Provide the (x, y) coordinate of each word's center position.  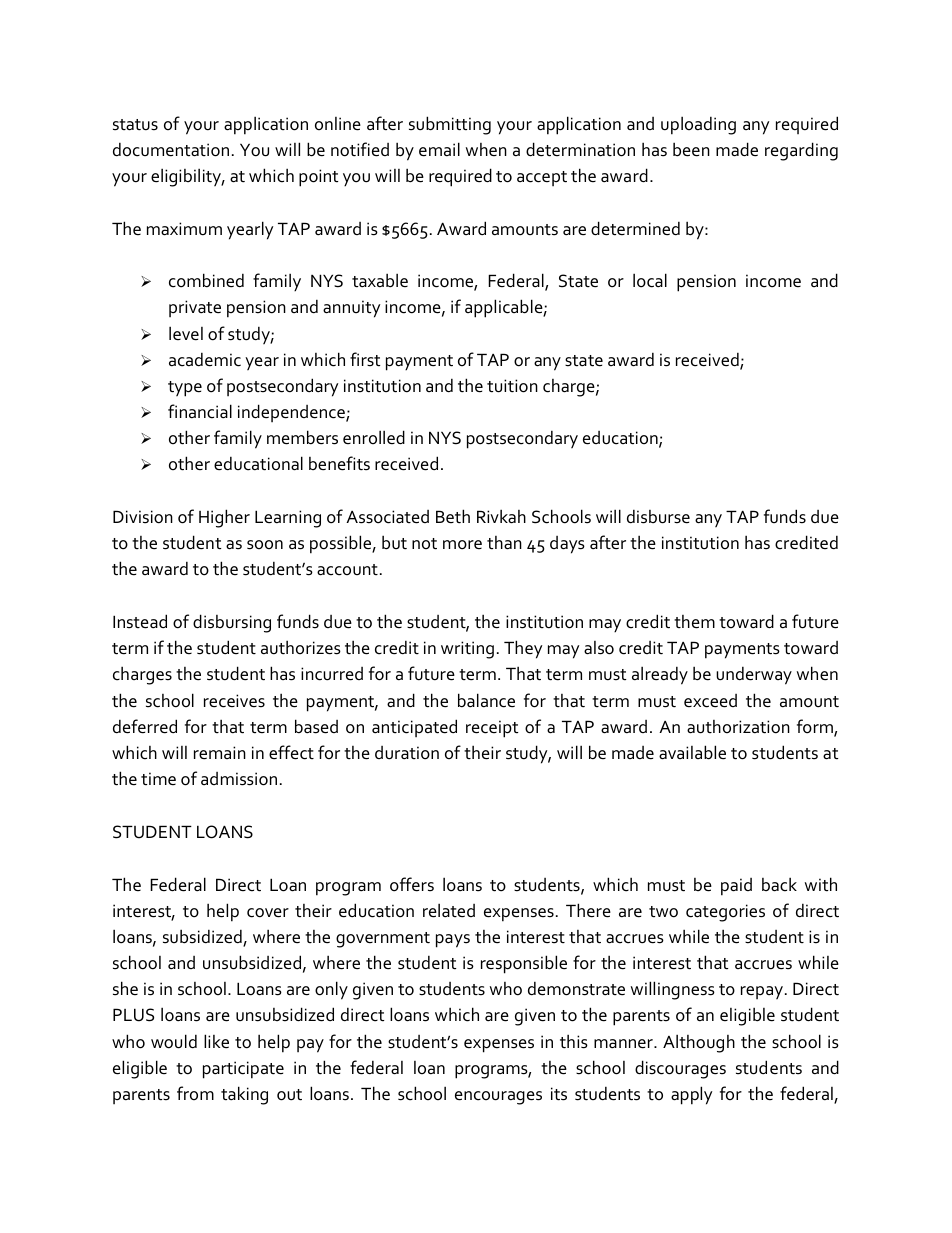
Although (699, 1043)
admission (239, 779)
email (439, 149)
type (185, 389)
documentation (171, 149)
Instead (140, 621)
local (650, 280)
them (694, 622)
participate (243, 1070)
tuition (512, 386)
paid (736, 887)
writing (467, 650)
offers (412, 884)
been (691, 149)
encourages (498, 1098)
